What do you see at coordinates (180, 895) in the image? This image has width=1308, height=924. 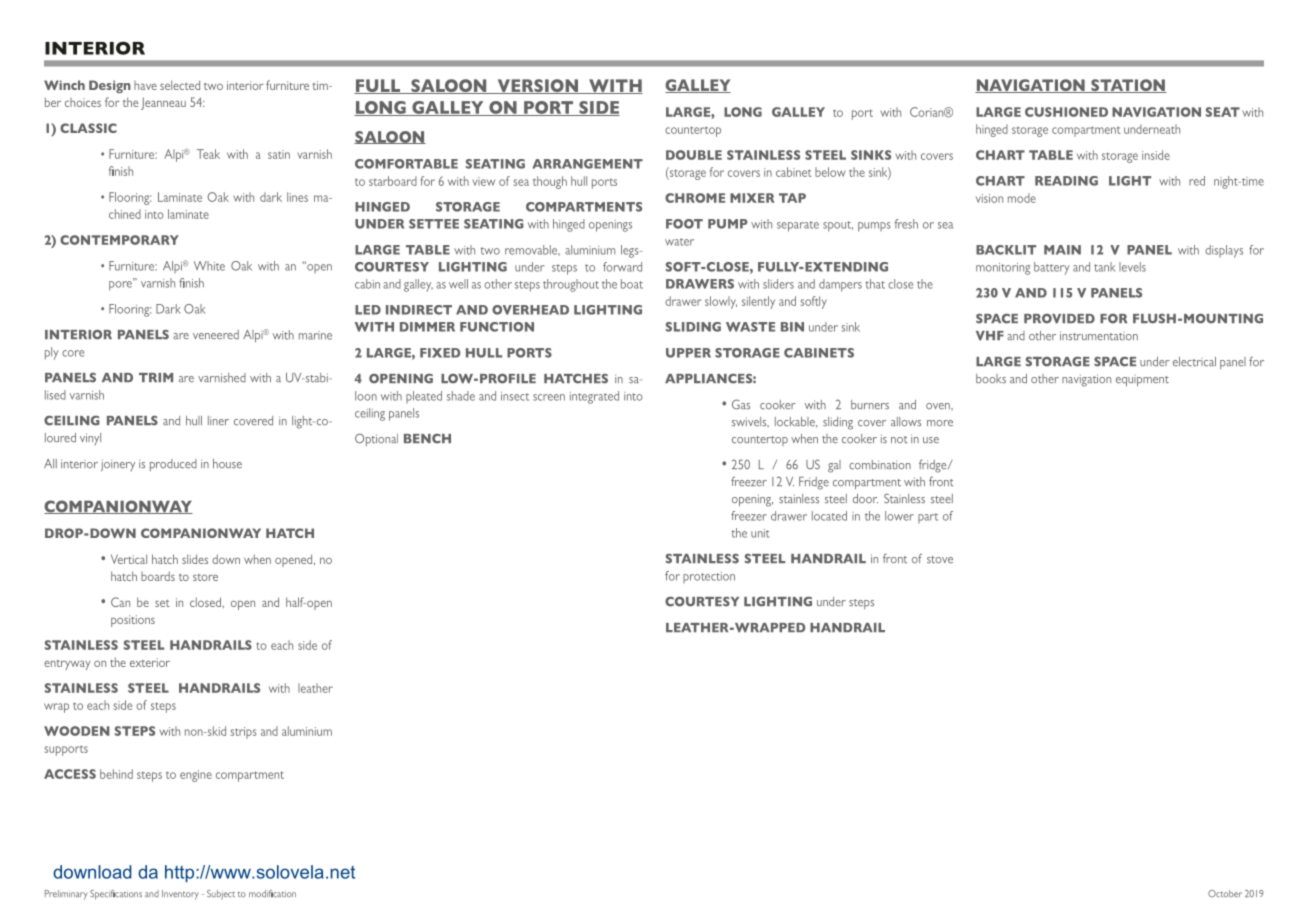 I see `Inventory` at bounding box center [180, 895].
